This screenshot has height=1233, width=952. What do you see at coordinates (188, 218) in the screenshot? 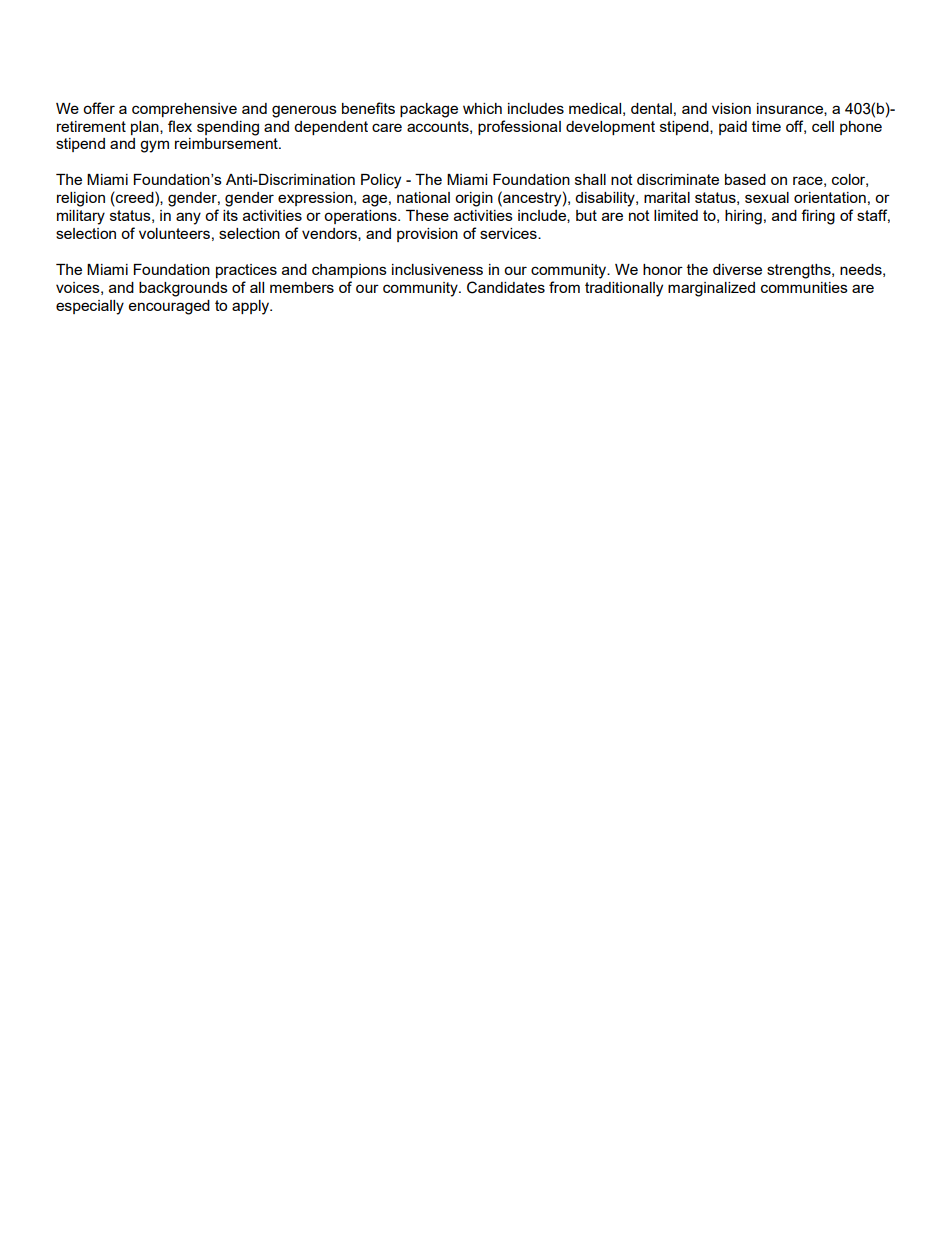
I see `any` at bounding box center [188, 218].
